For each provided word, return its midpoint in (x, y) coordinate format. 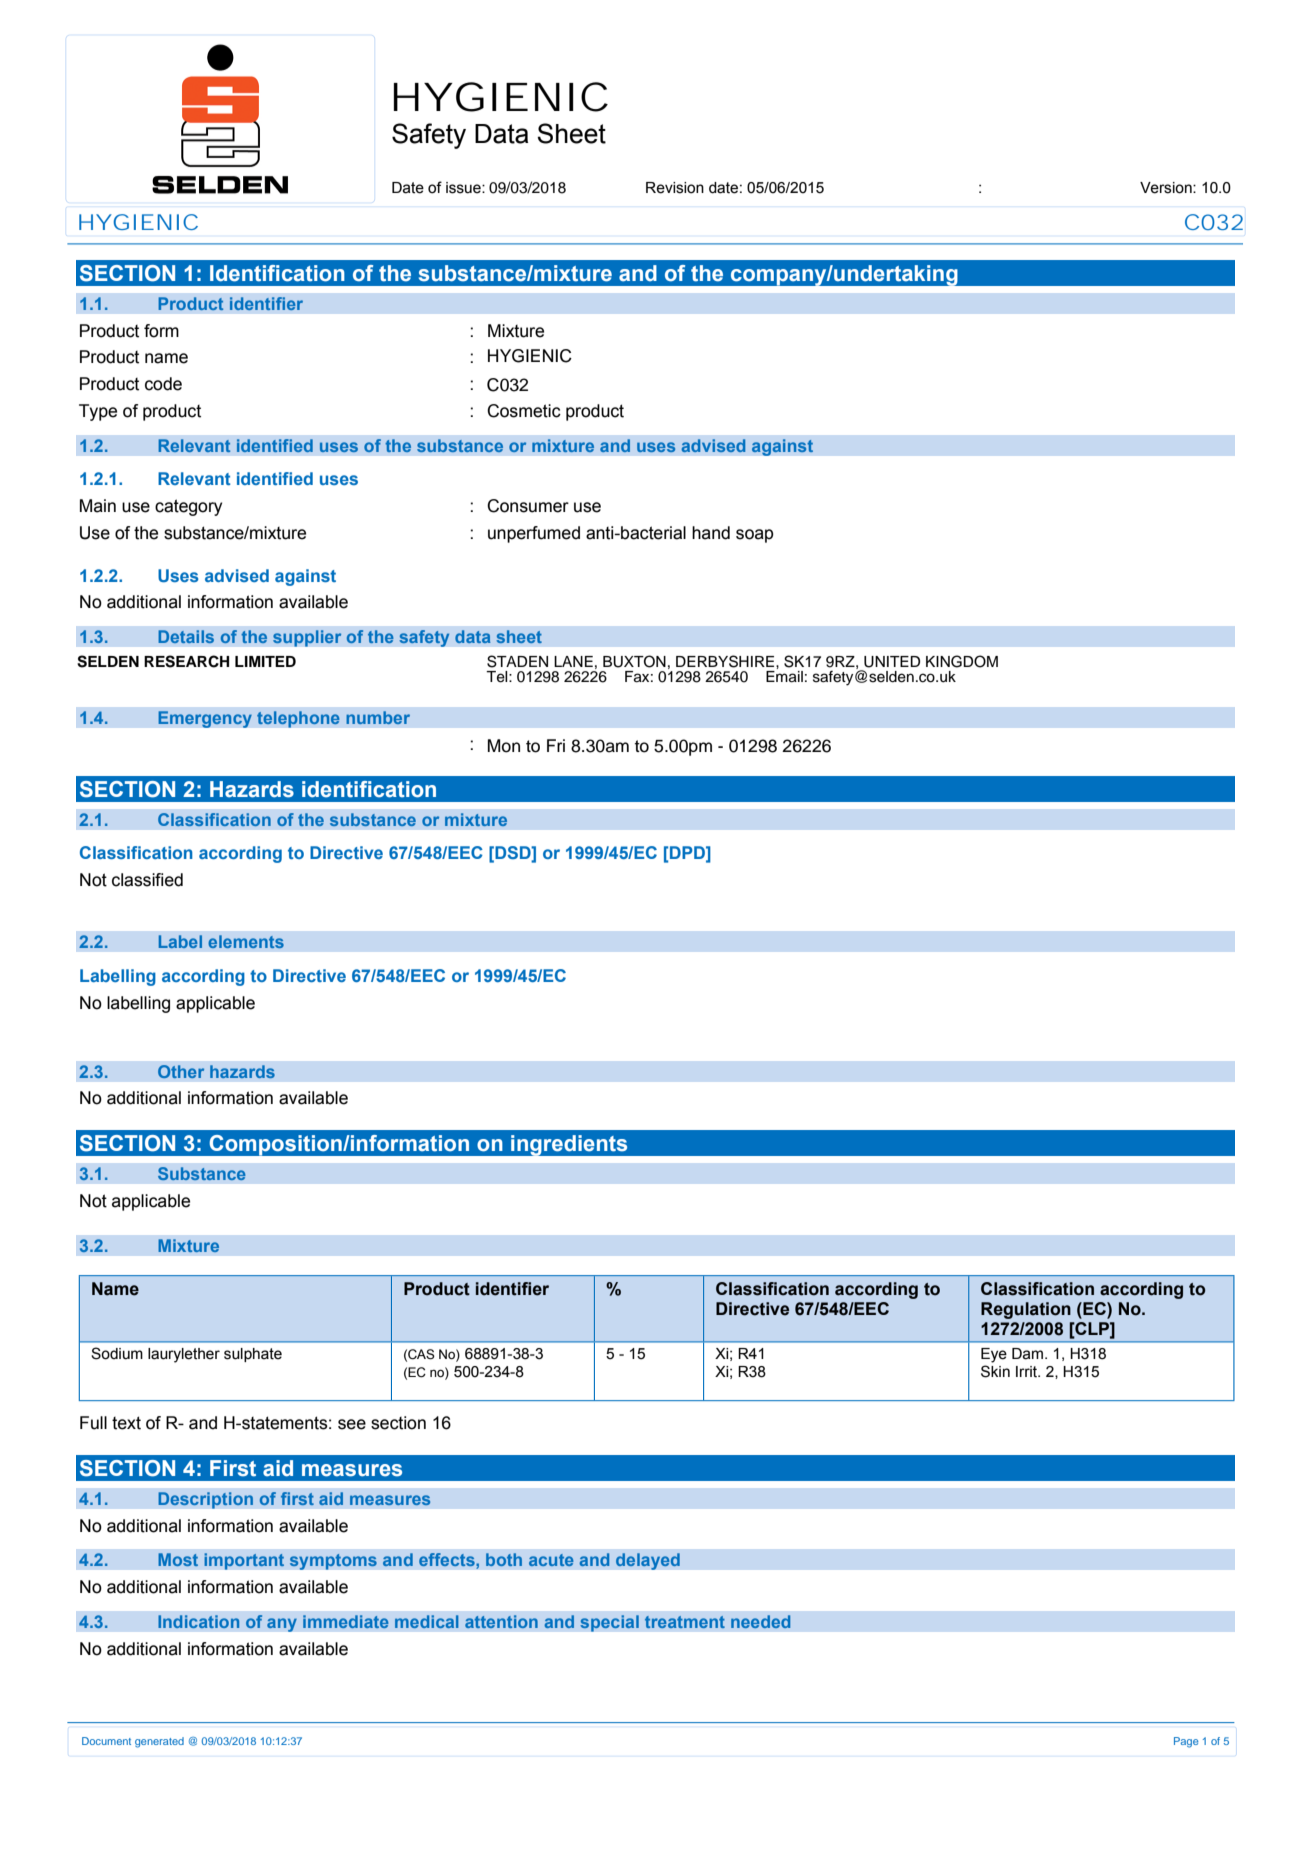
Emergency (205, 719)
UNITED (892, 662)
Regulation (1026, 1310)
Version (1167, 188)
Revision (675, 188)
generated (159, 1742)
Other (181, 1071)
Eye (994, 1355)
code (163, 384)
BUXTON (634, 661)
